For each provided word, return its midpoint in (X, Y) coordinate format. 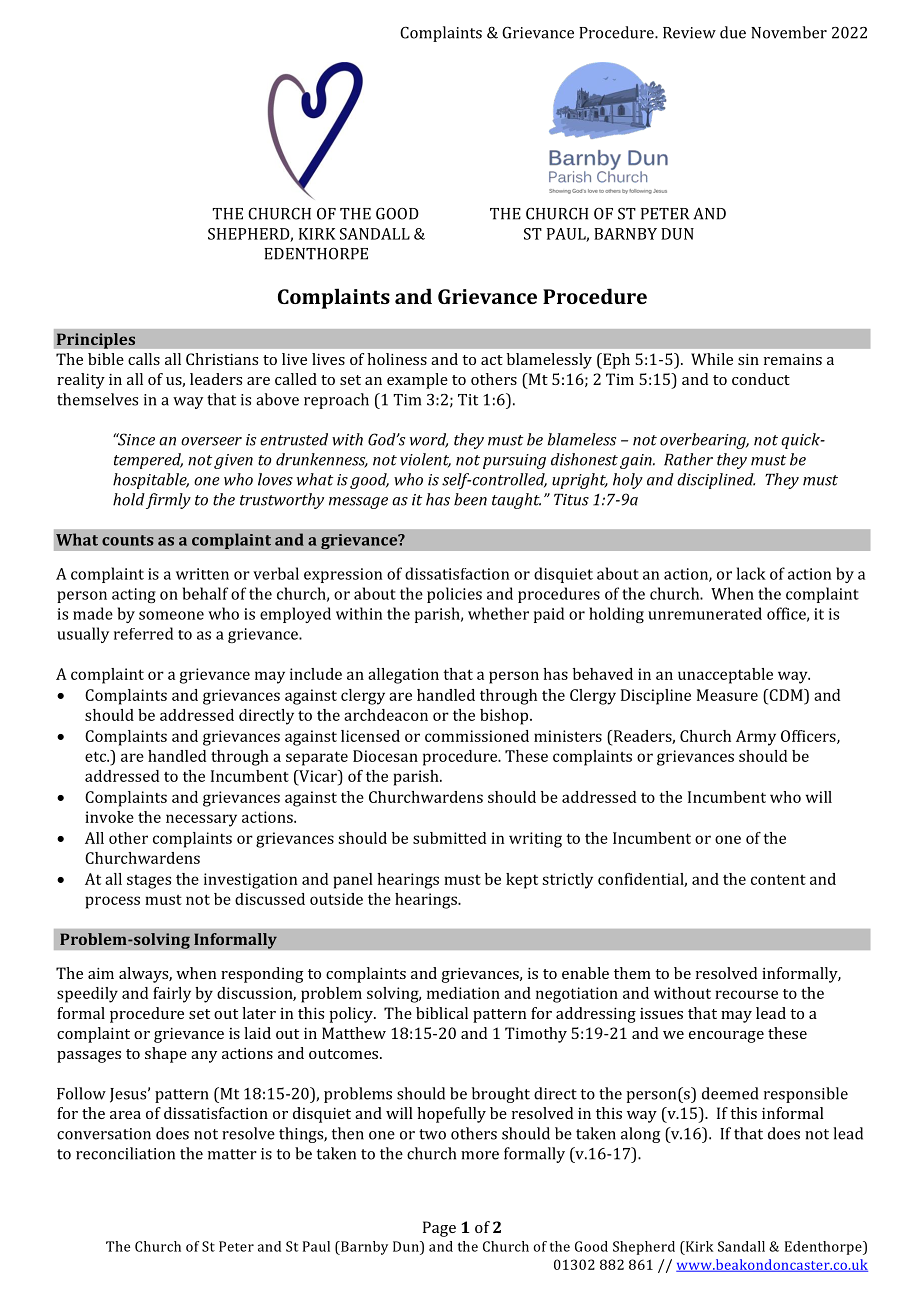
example (417, 381)
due (733, 32)
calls (144, 359)
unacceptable (725, 676)
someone (171, 615)
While (712, 359)
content (778, 879)
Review (689, 33)
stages (149, 882)
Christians (222, 359)
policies (454, 595)
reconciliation (125, 1153)
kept (522, 881)
